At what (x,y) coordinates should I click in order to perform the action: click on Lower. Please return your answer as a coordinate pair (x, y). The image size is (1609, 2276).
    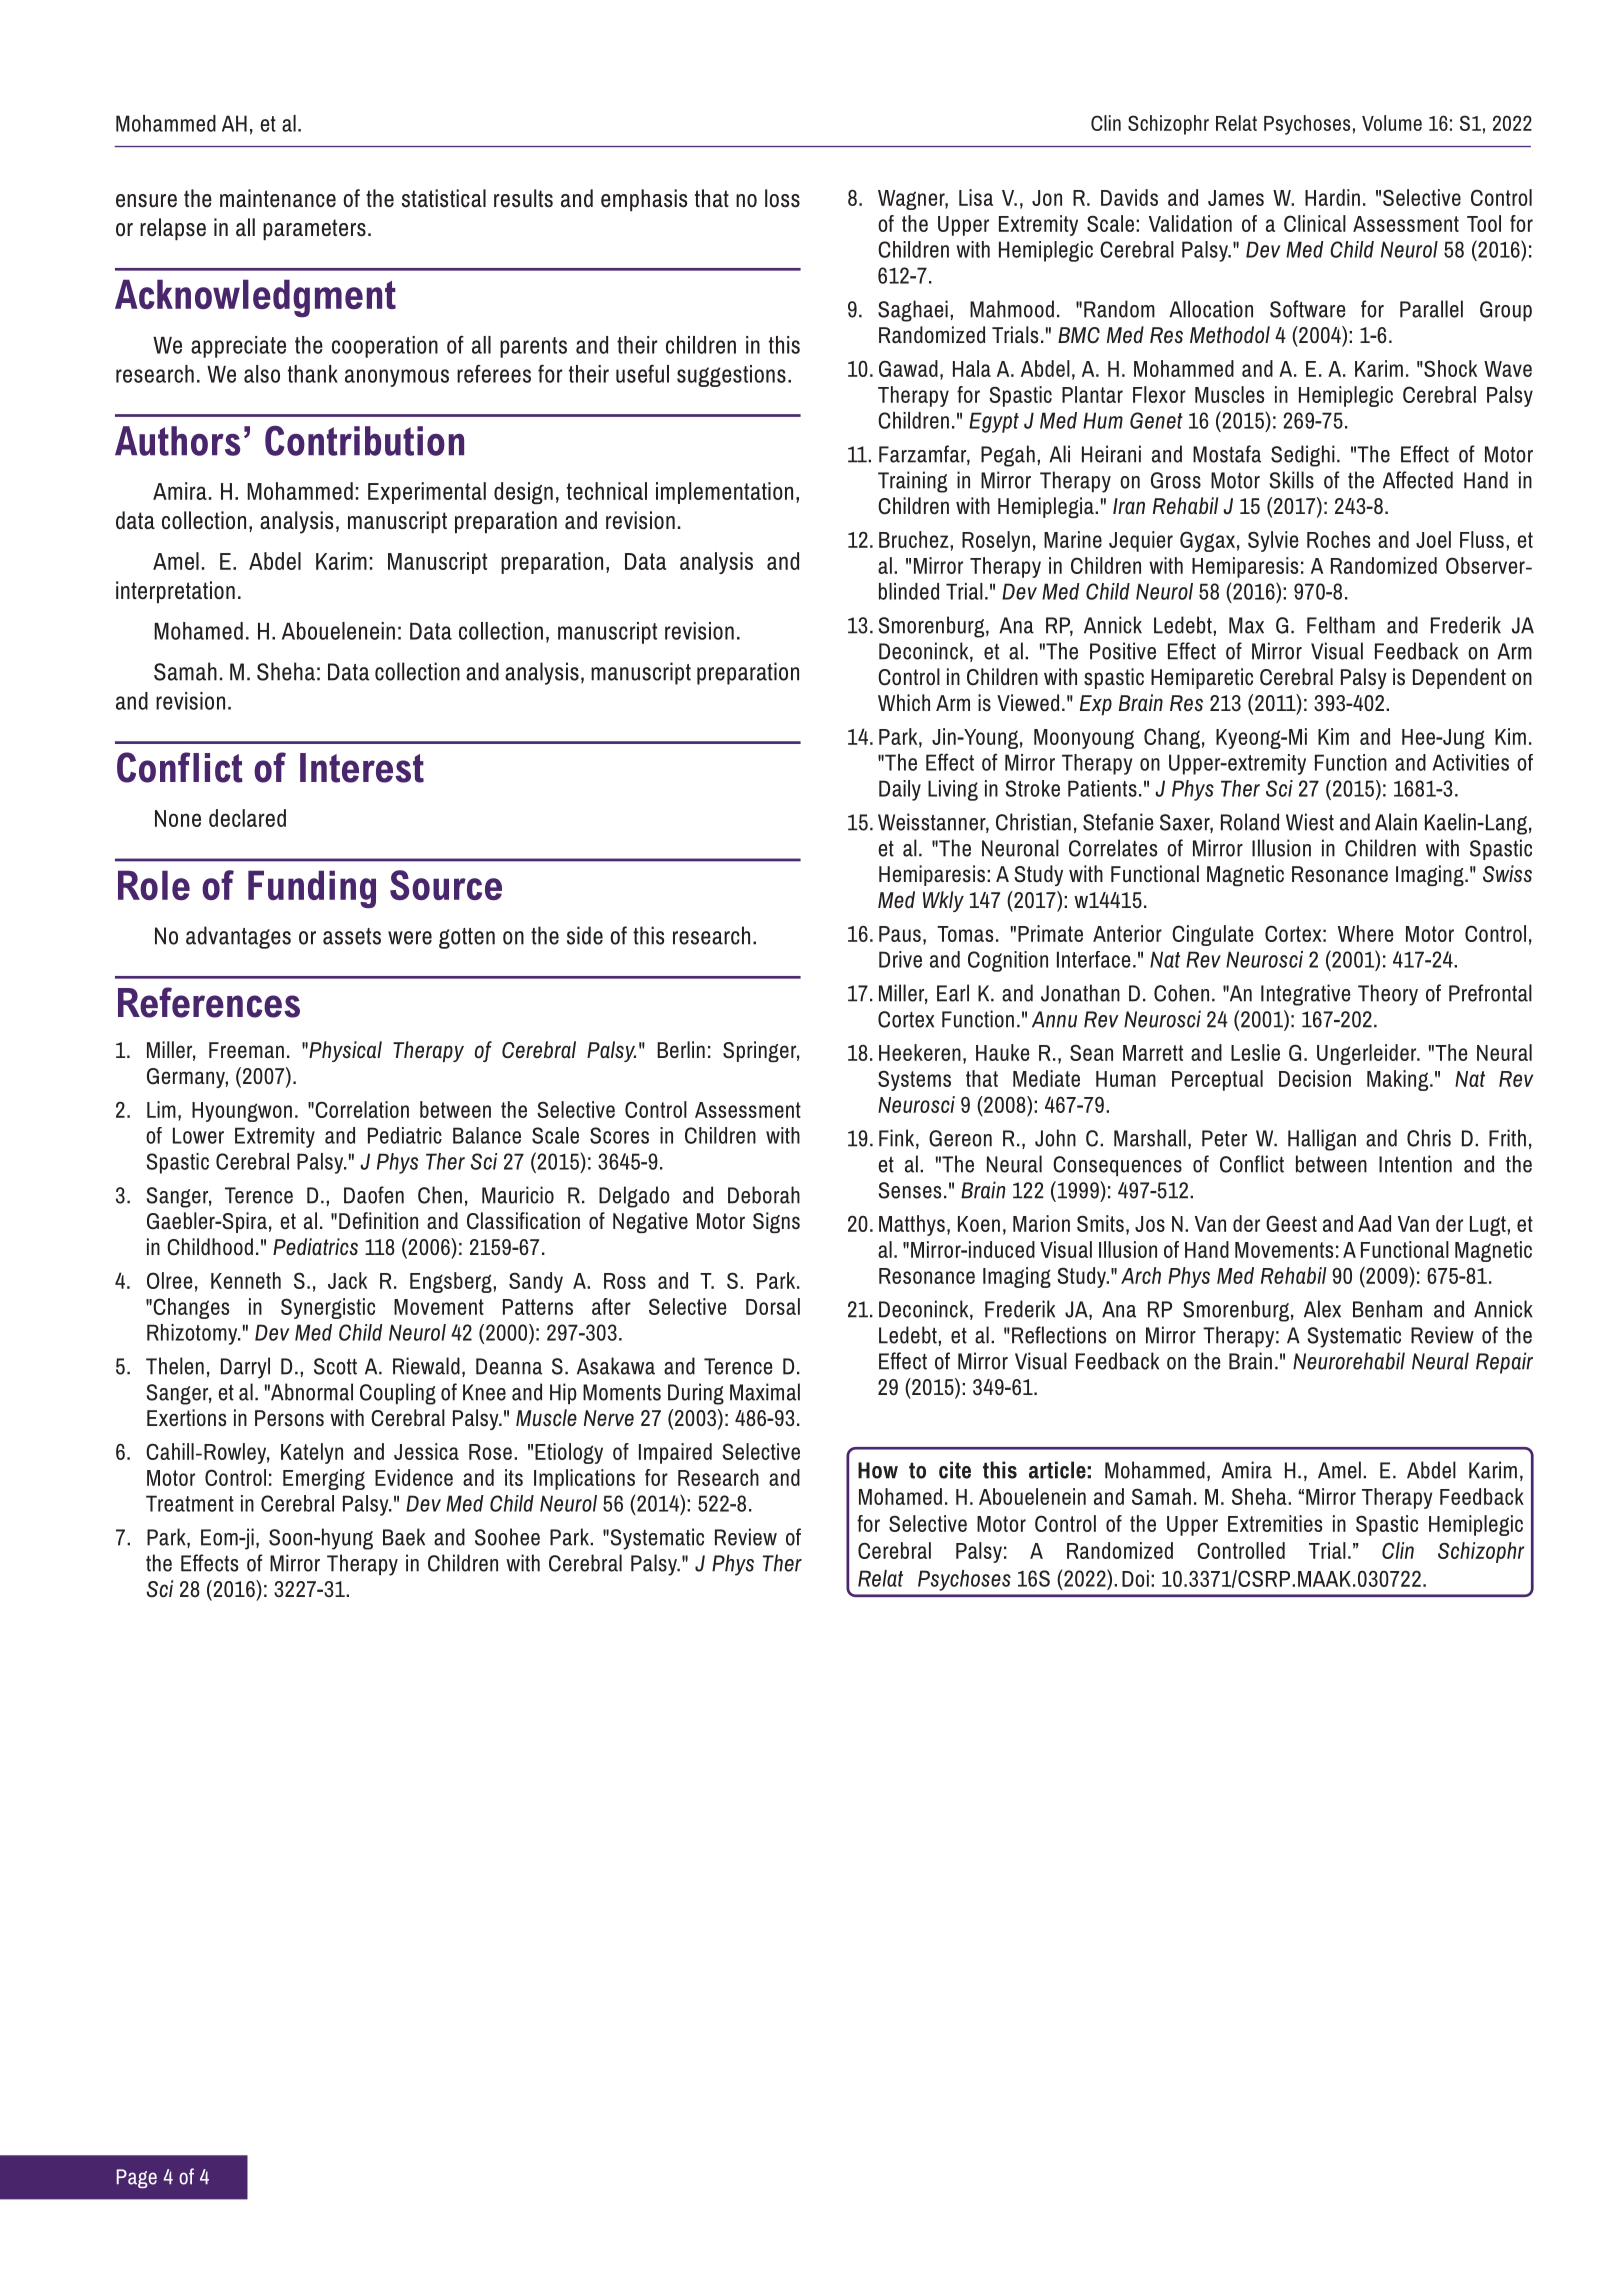
    Looking at the image, I should click on (198, 1135).
